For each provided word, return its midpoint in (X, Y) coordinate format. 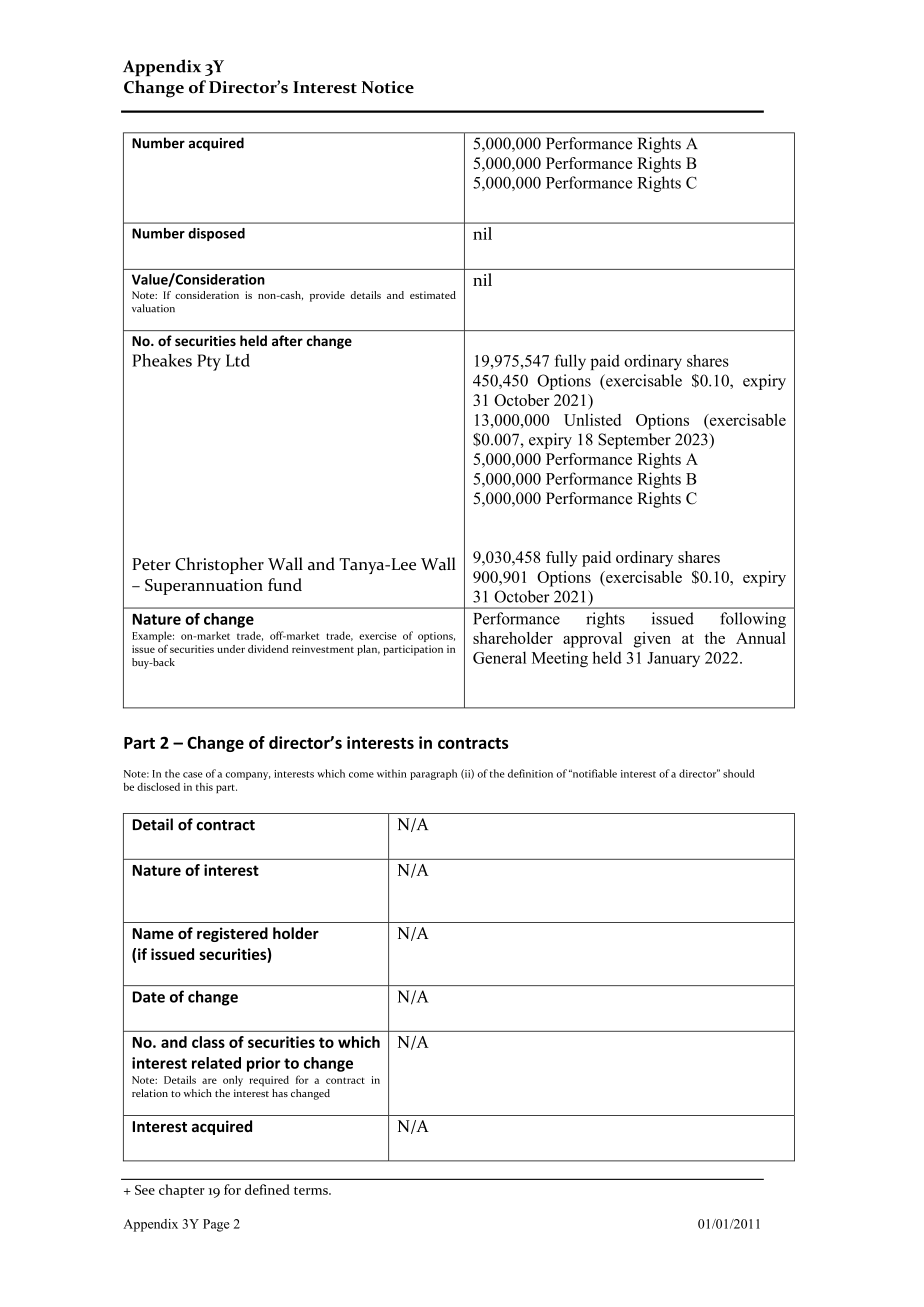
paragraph (433, 774)
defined (267, 1189)
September (634, 441)
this (204, 787)
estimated (433, 295)
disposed (216, 234)
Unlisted (592, 420)
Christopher (219, 565)
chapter (182, 1191)
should (739, 773)
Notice (388, 87)
